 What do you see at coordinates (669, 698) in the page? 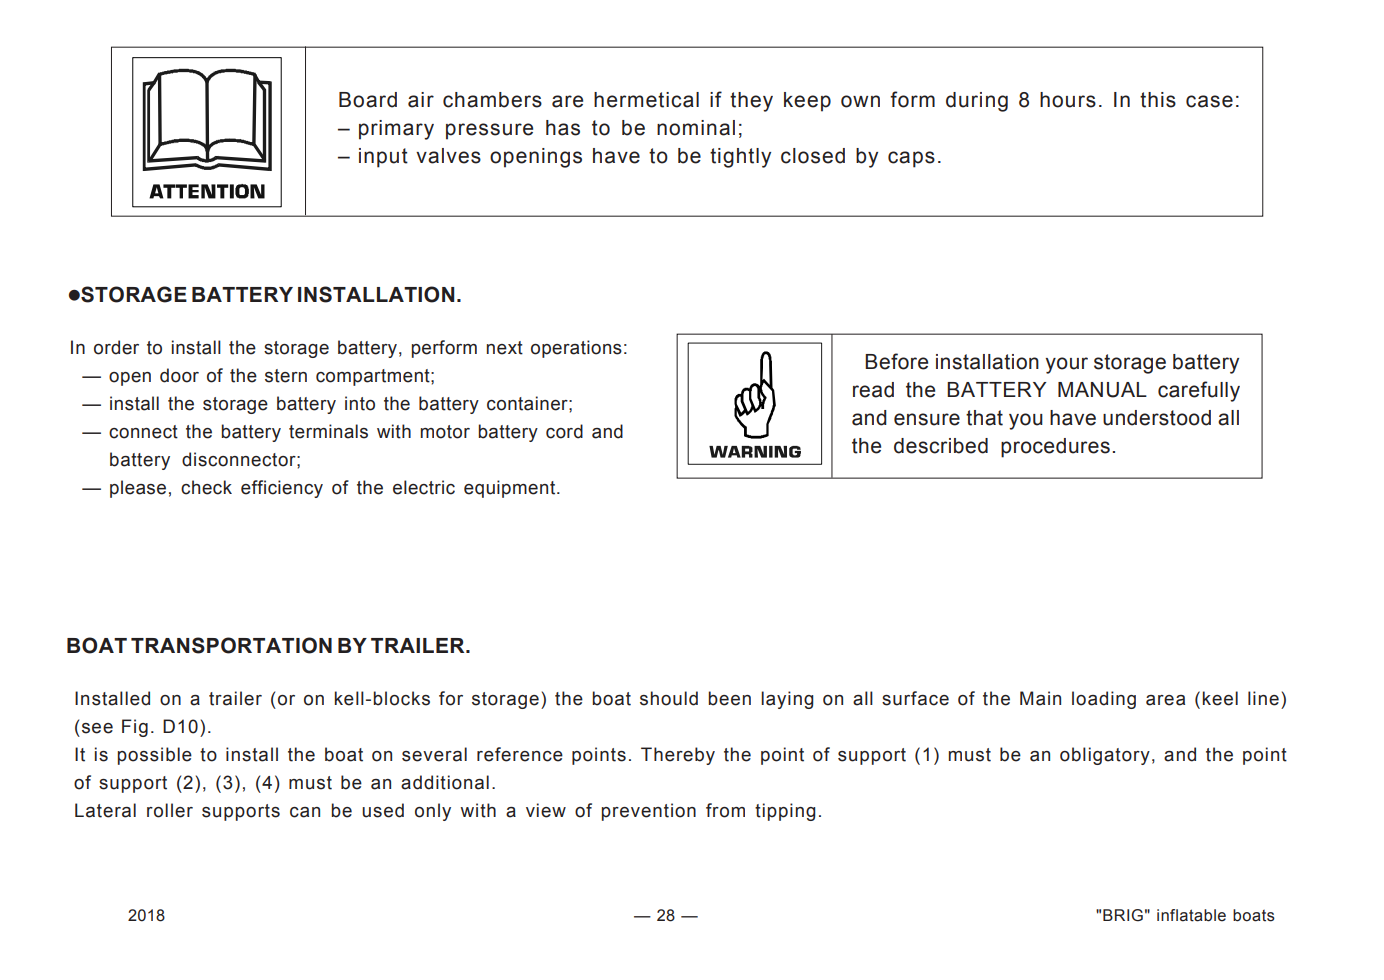
I see `should` at bounding box center [669, 698].
